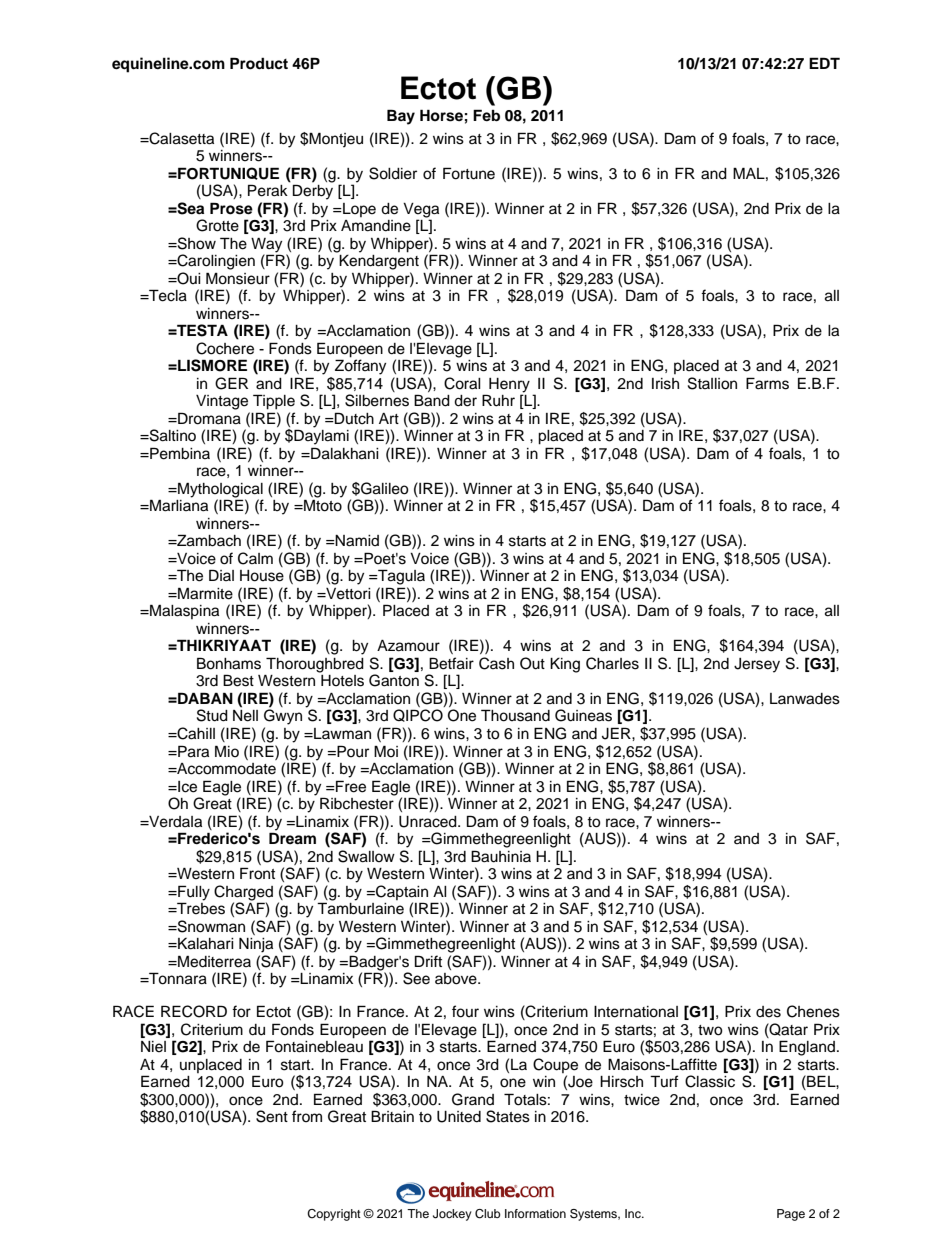  What do you see at coordinates (259, 63) in the screenshot?
I see `Product` at bounding box center [259, 63].
